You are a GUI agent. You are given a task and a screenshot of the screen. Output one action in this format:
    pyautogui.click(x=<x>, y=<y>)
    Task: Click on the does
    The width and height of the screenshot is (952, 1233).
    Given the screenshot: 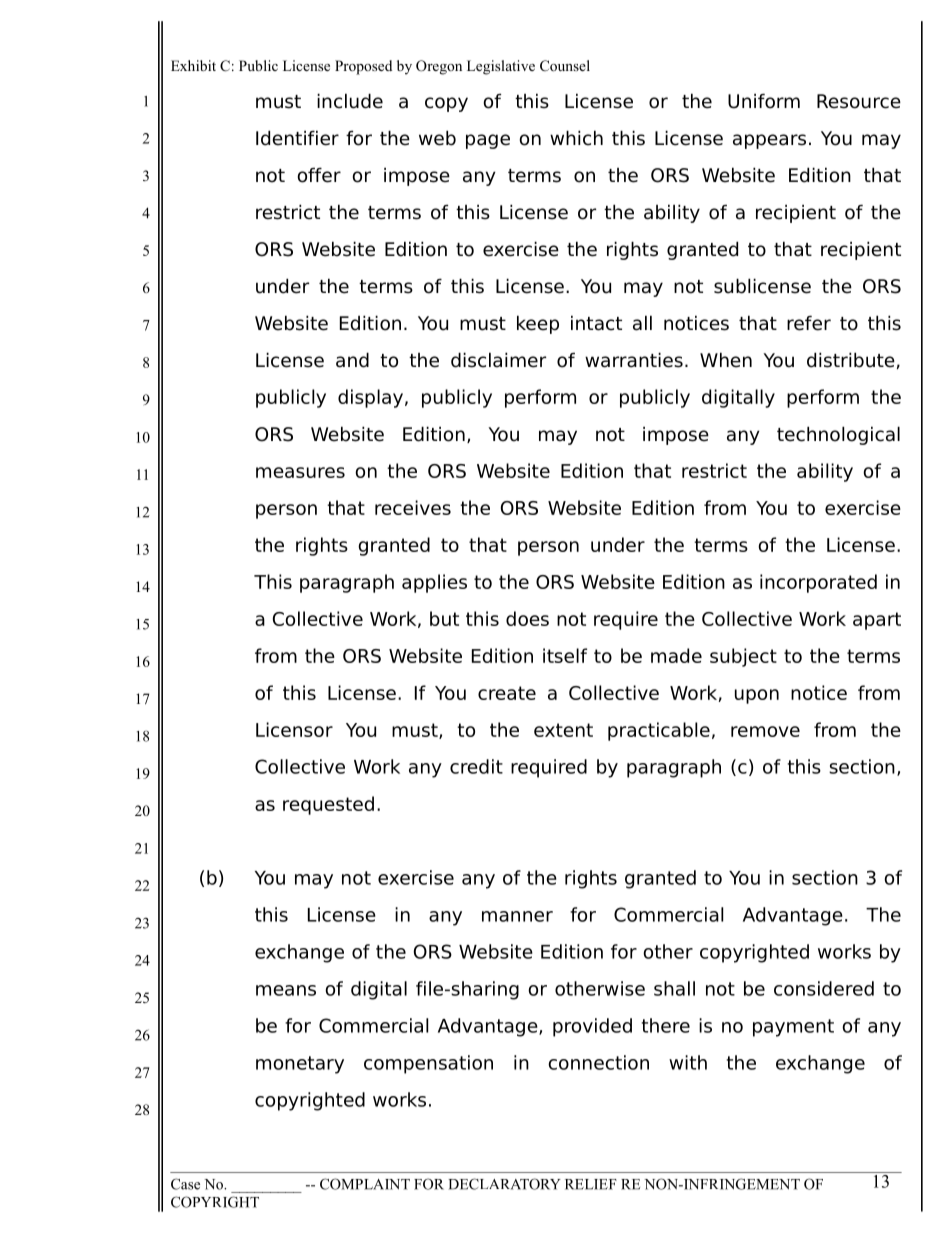 What is the action you would take?
    pyautogui.click(x=527, y=618)
